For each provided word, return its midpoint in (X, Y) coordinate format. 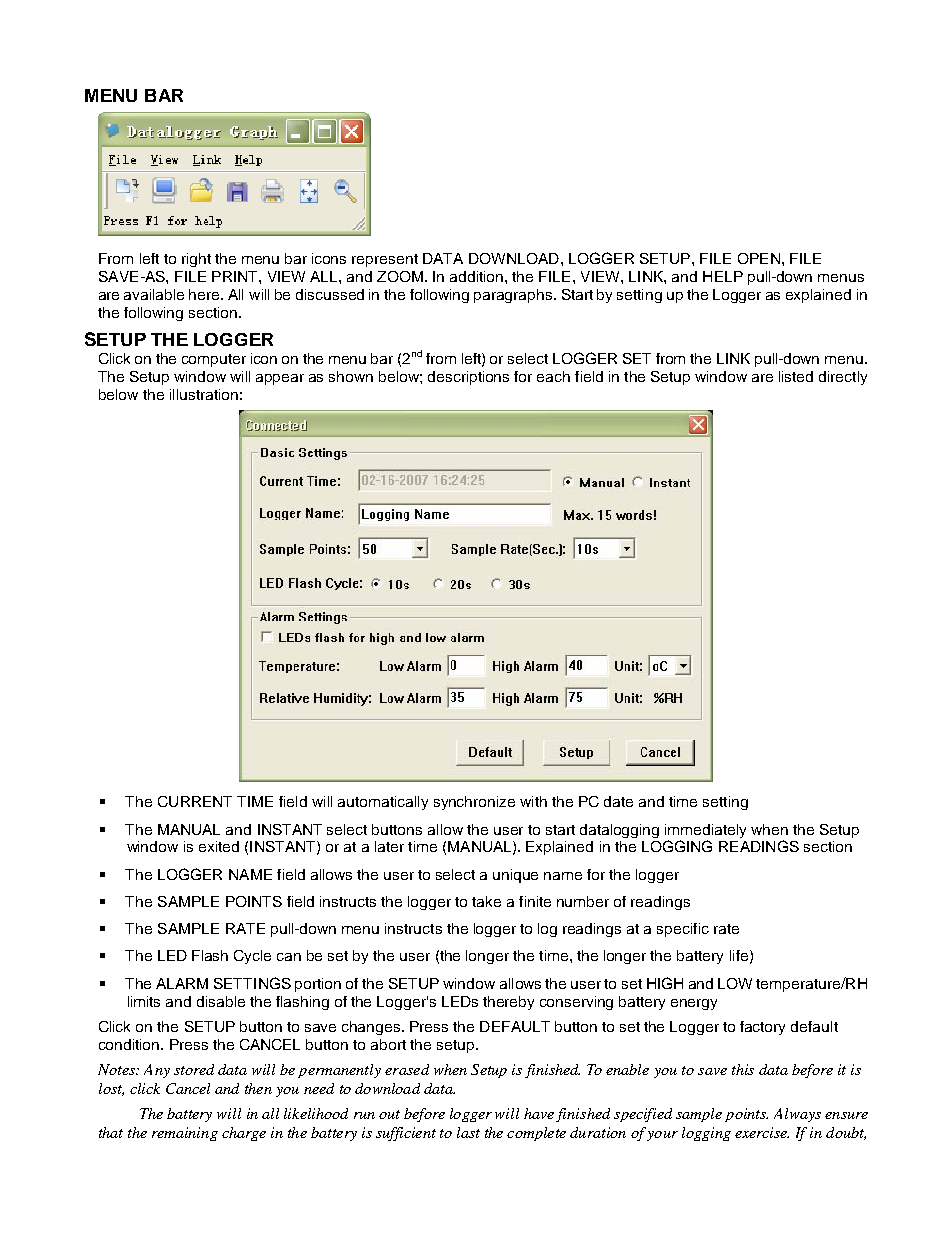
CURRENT (195, 801)
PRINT (236, 276)
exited (219, 846)
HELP (723, 276)
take (486, 901)
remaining (185, 1134)
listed (796, 376)
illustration (204, 394)
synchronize (474, 803)
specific (683, 930)
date (618, 801)
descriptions (468, 378)
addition (478, 276)
